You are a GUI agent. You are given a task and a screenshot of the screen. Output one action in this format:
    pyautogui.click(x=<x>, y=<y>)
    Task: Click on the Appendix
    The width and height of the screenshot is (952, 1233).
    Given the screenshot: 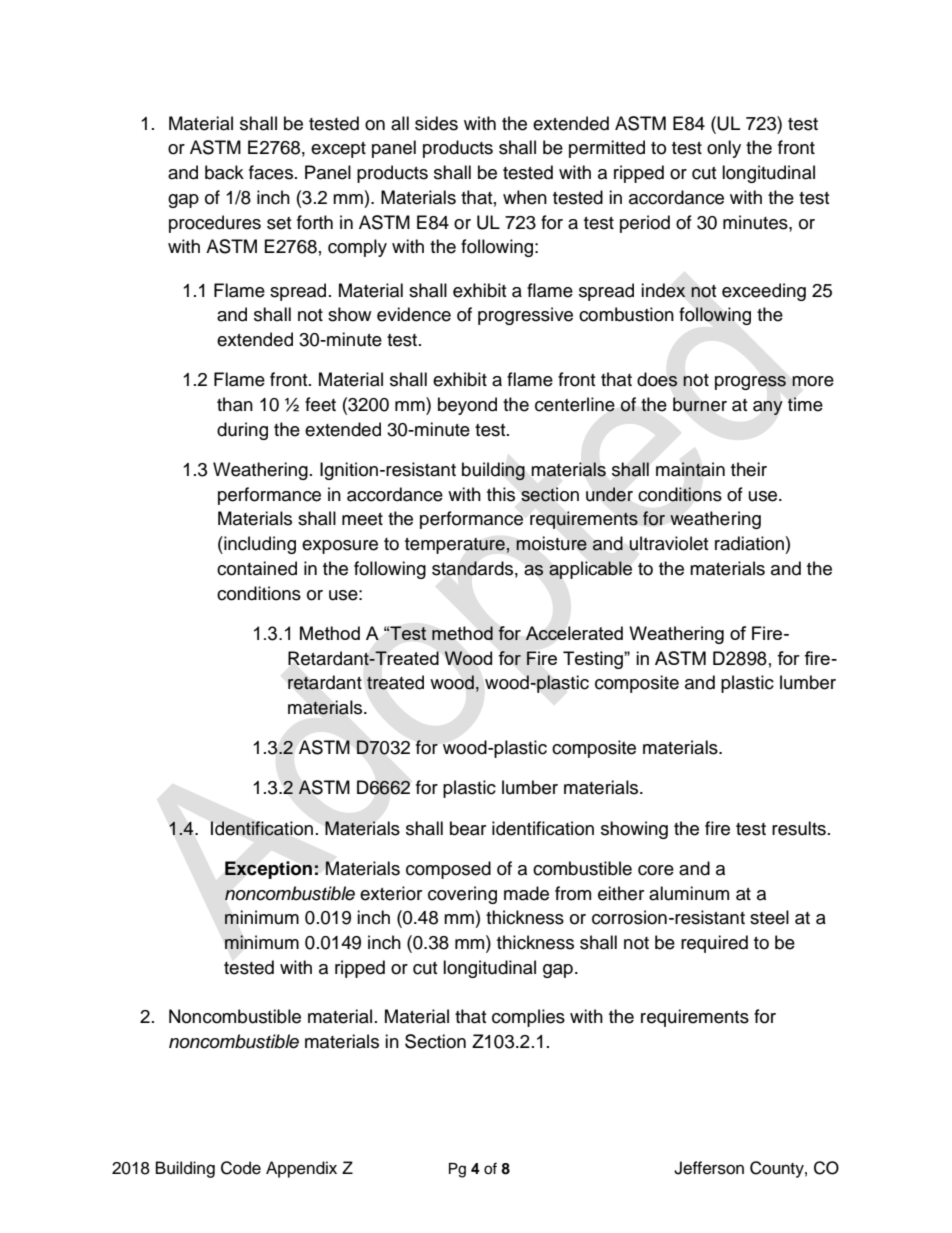 What is the action you would take?
    pyautogui.click(x=301, y=1169)
